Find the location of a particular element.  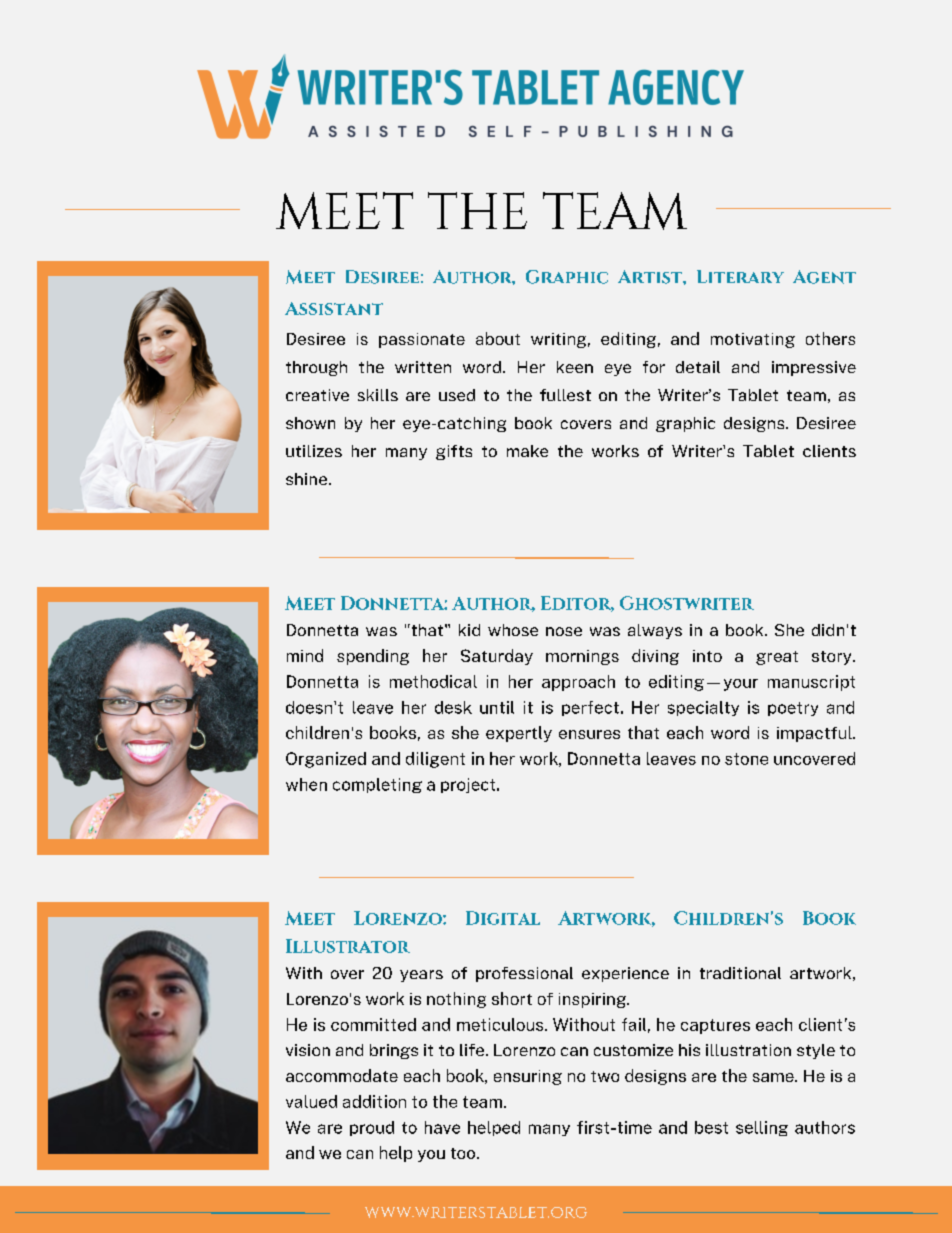

Illustrator is located at coordinates (348, 946).
